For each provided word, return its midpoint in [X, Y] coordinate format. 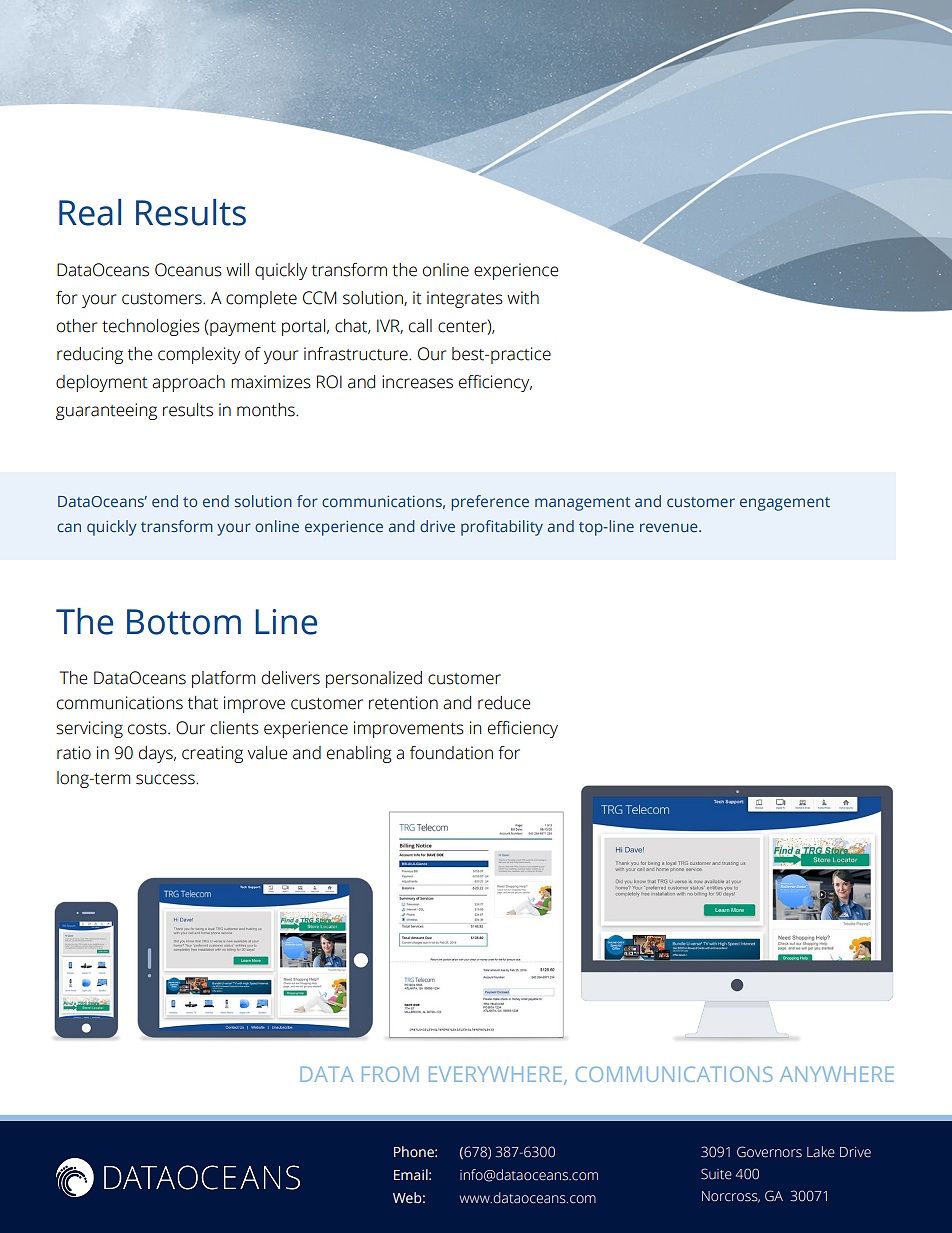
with [523, 298]
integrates [465, 299]
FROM [390, 1074]
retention [403, 703]
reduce [504, 703]
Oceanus [188, 270]
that [203, 703]
